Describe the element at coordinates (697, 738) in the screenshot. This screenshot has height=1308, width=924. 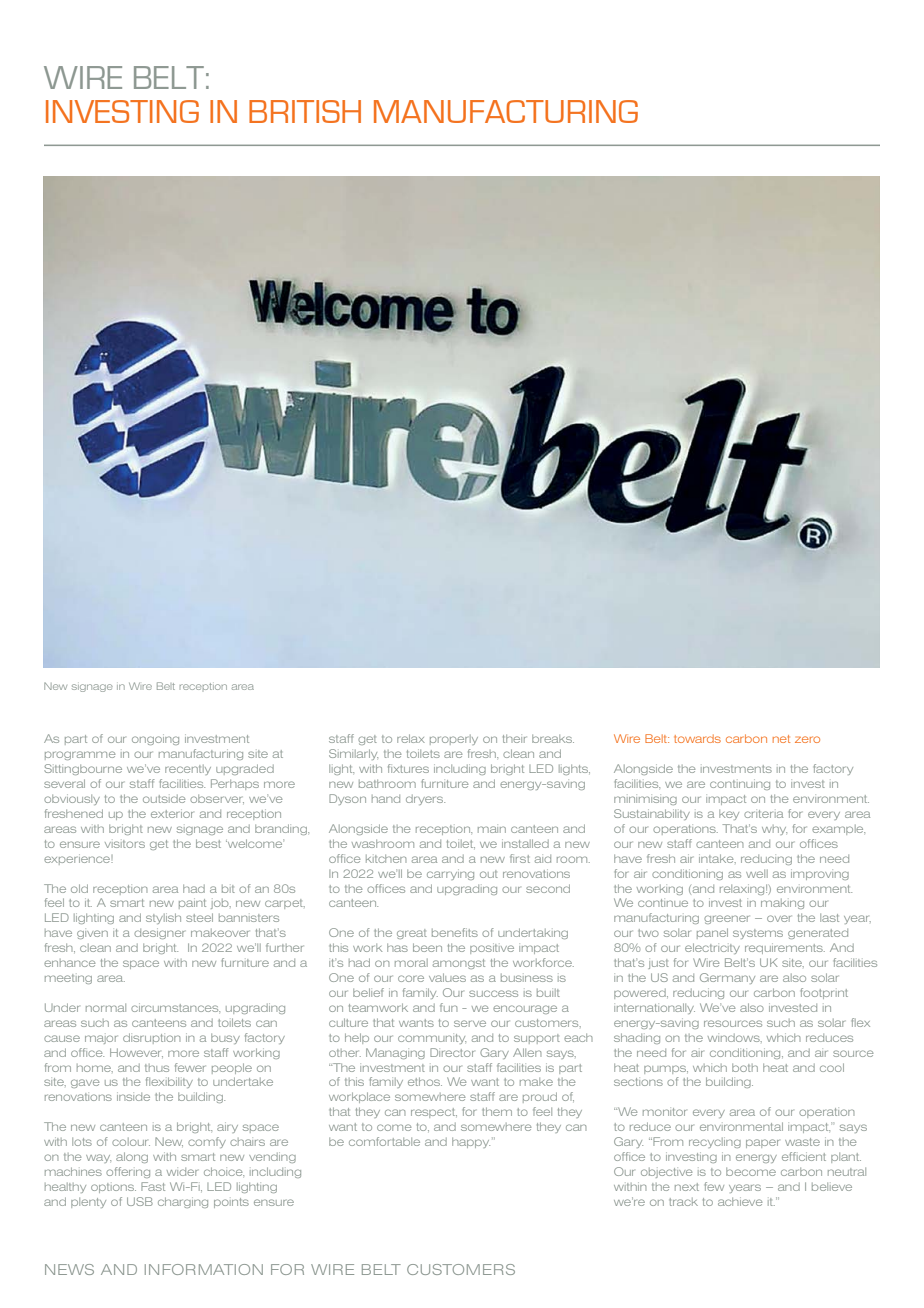
I see `towards` at that location.
